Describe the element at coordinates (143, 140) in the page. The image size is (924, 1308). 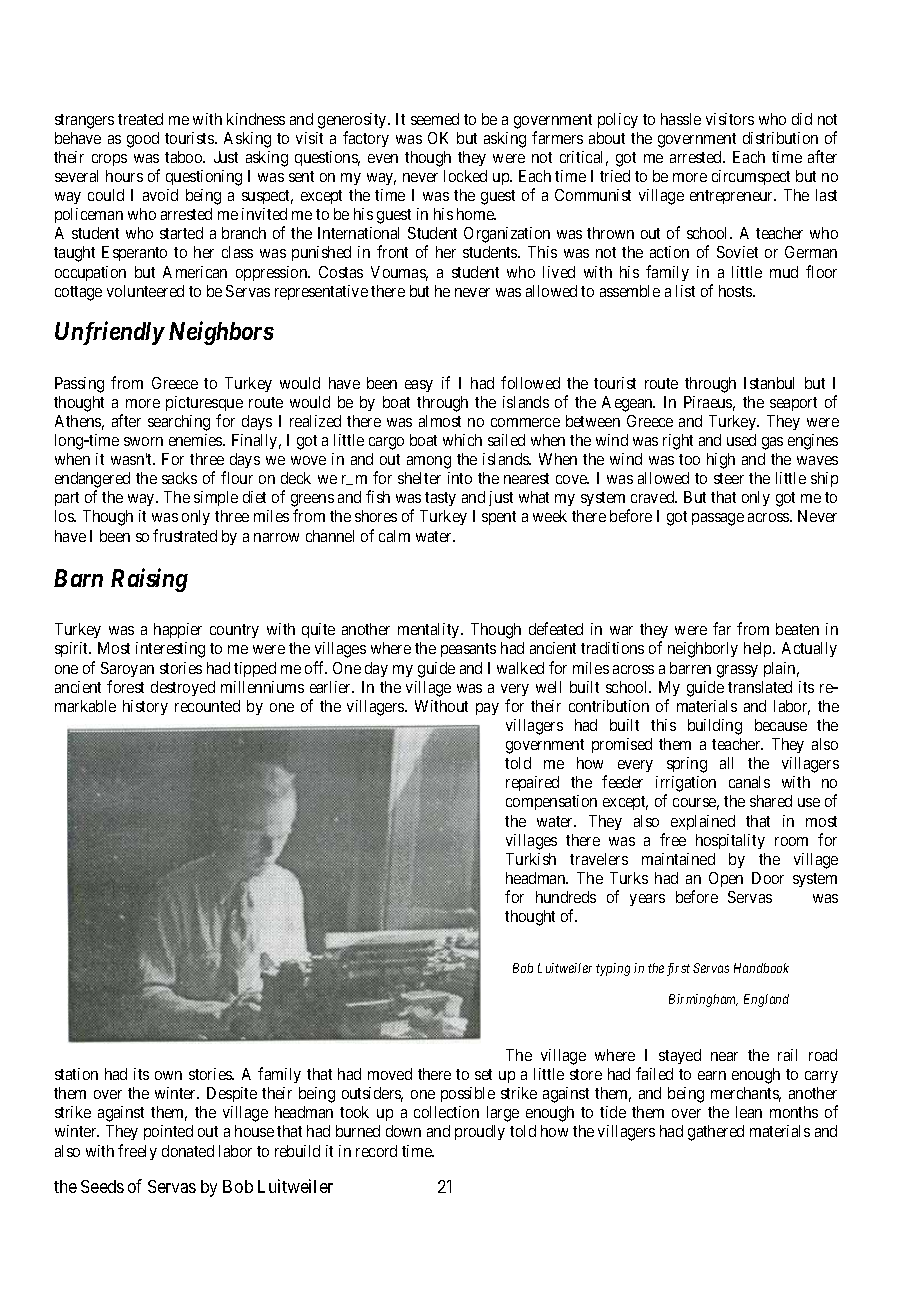
I see `good` at that location.
